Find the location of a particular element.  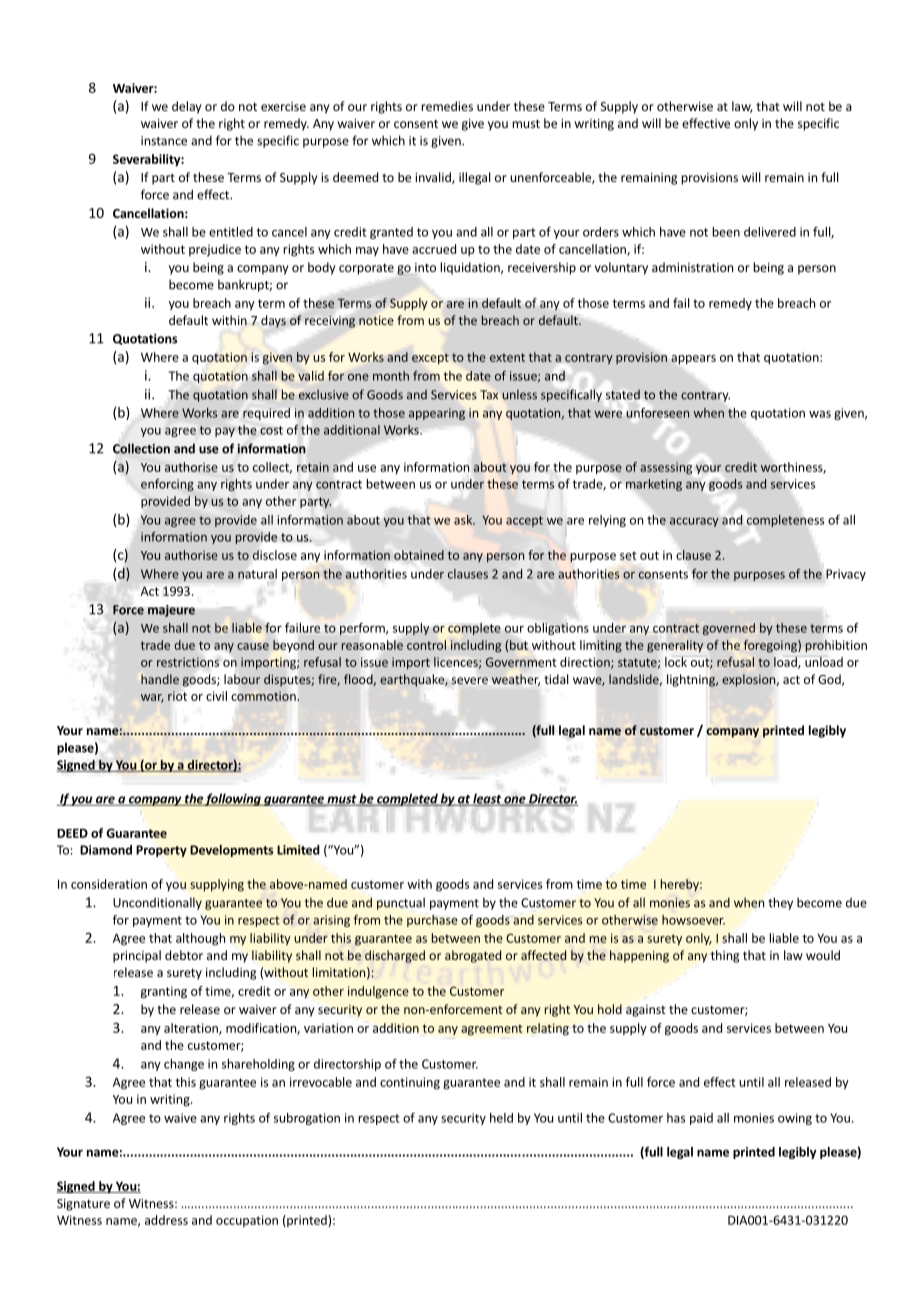

severe is located at coordinates (470, 680).
